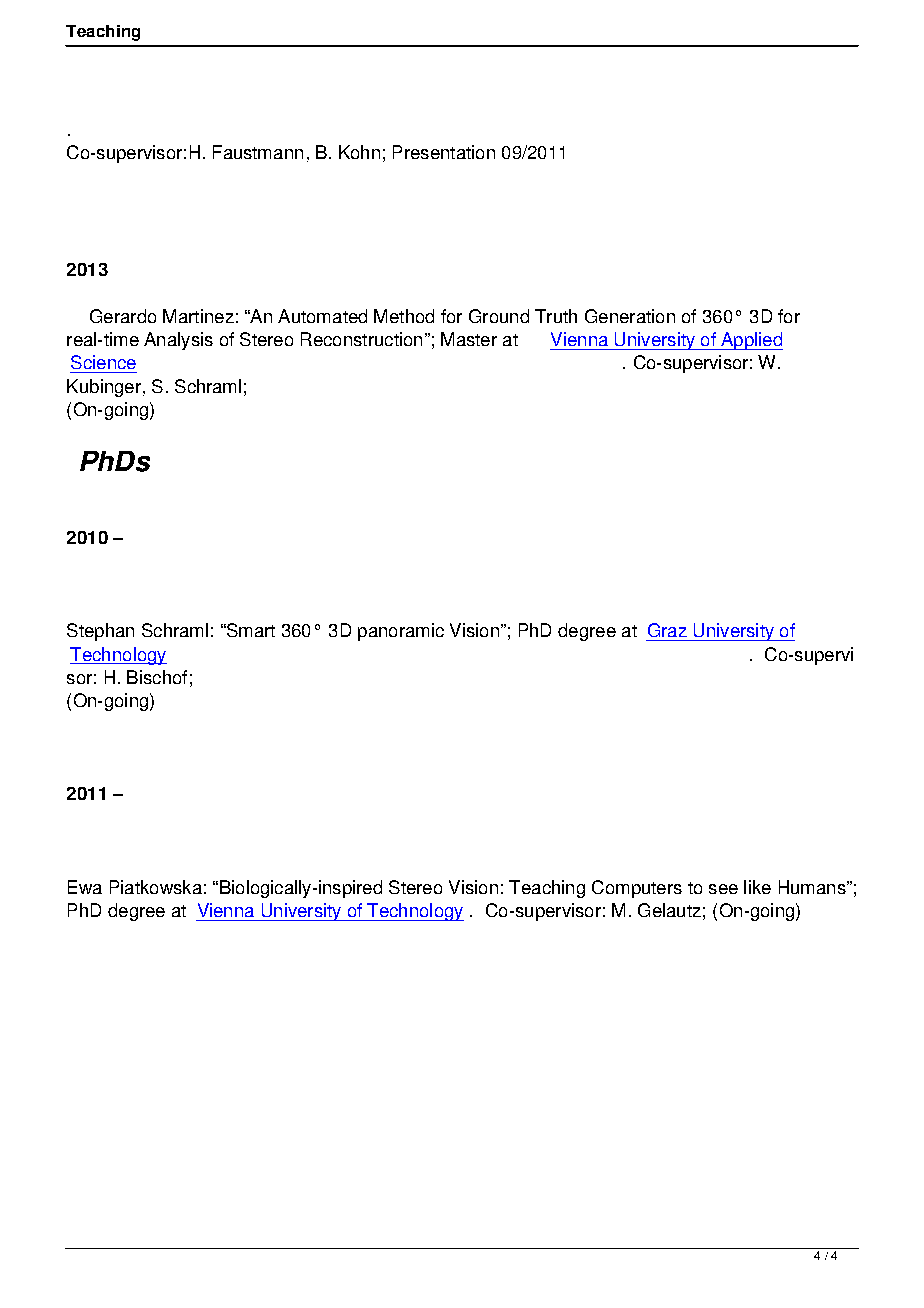 The image size is (924, 1308). Describe the element at coordinates (723, 889) in the screenshot. I see `see` at that location.
